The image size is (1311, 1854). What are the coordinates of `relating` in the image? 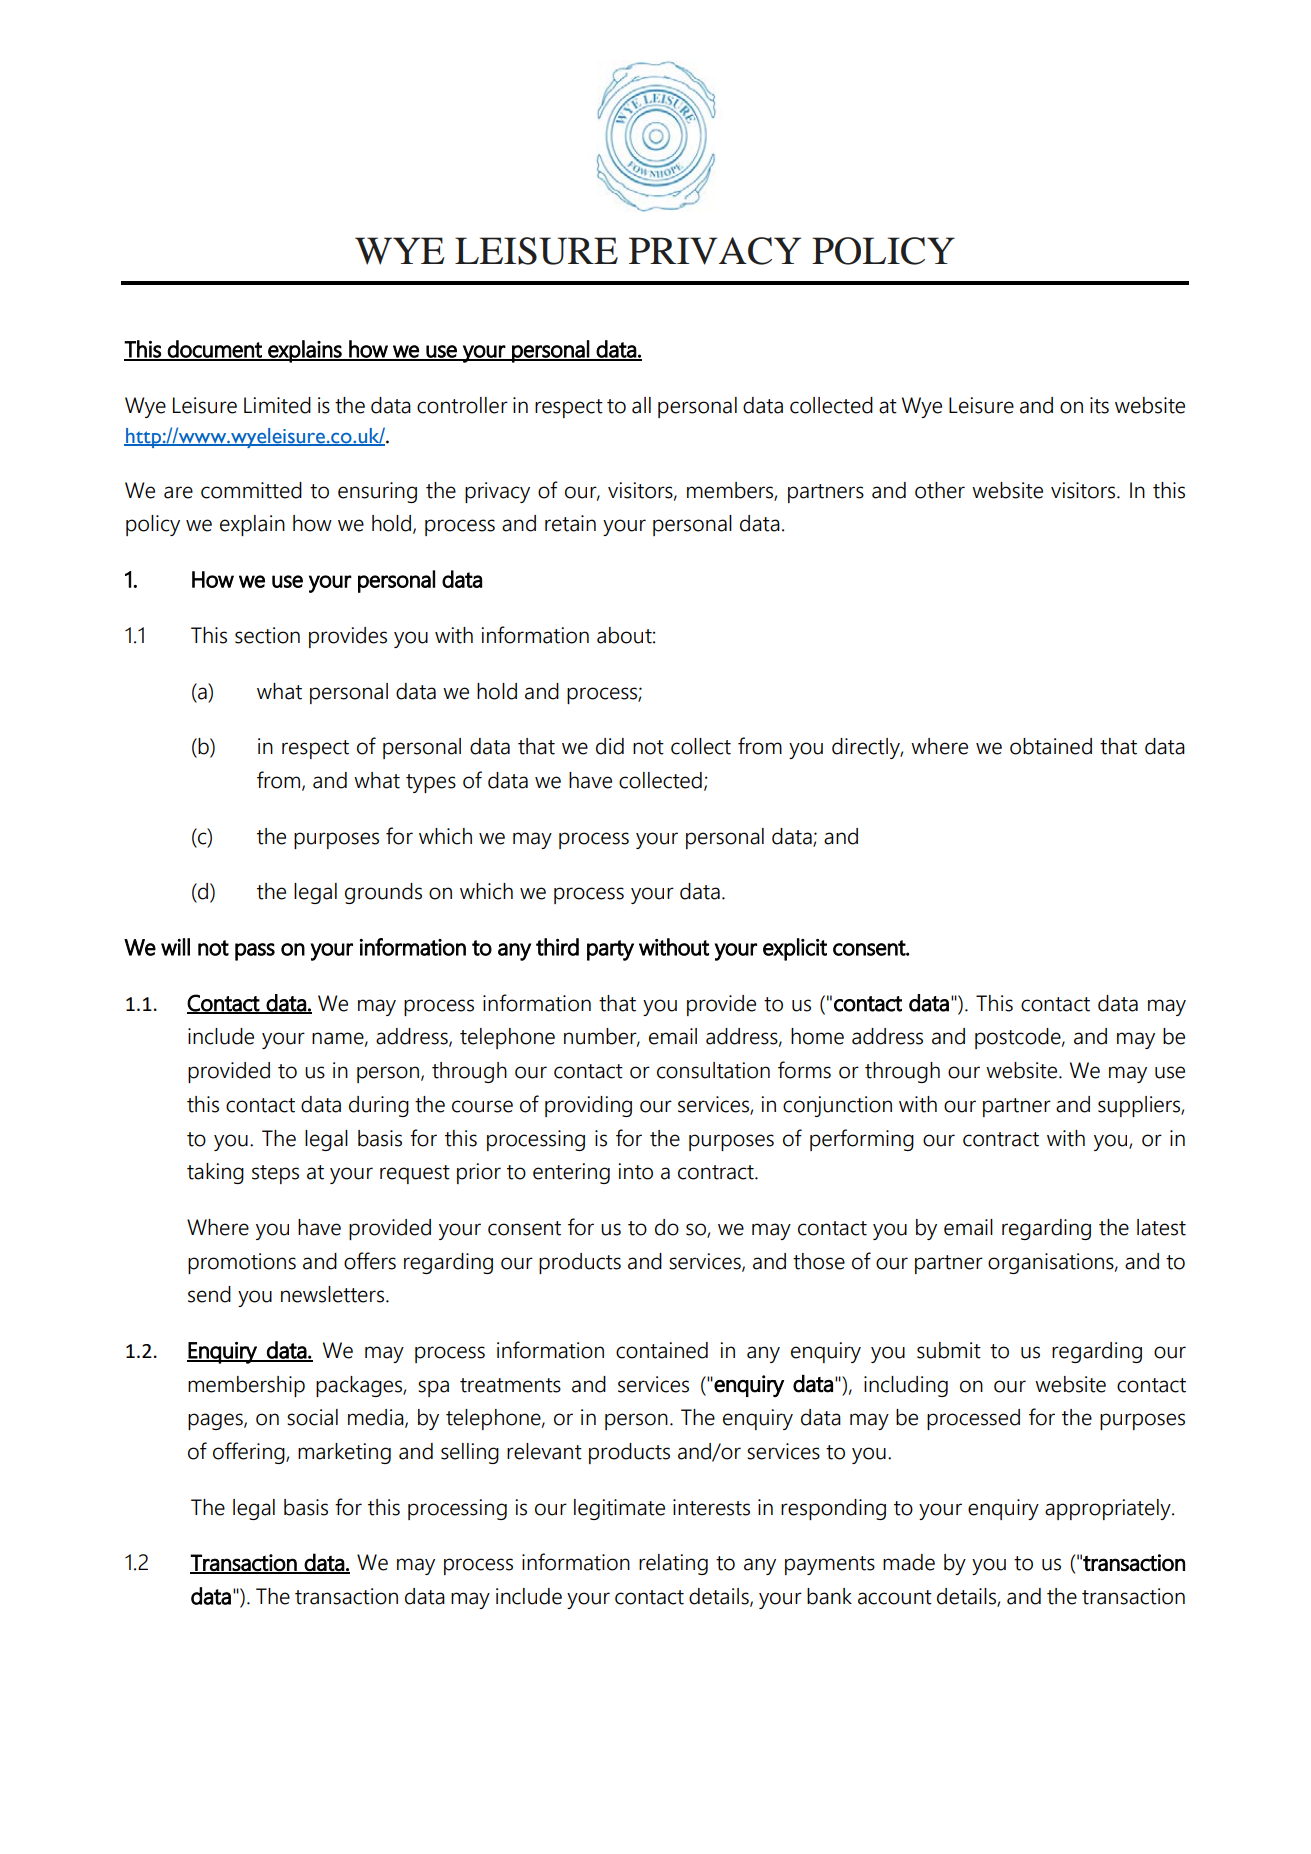 It's located at (673, 1564).
